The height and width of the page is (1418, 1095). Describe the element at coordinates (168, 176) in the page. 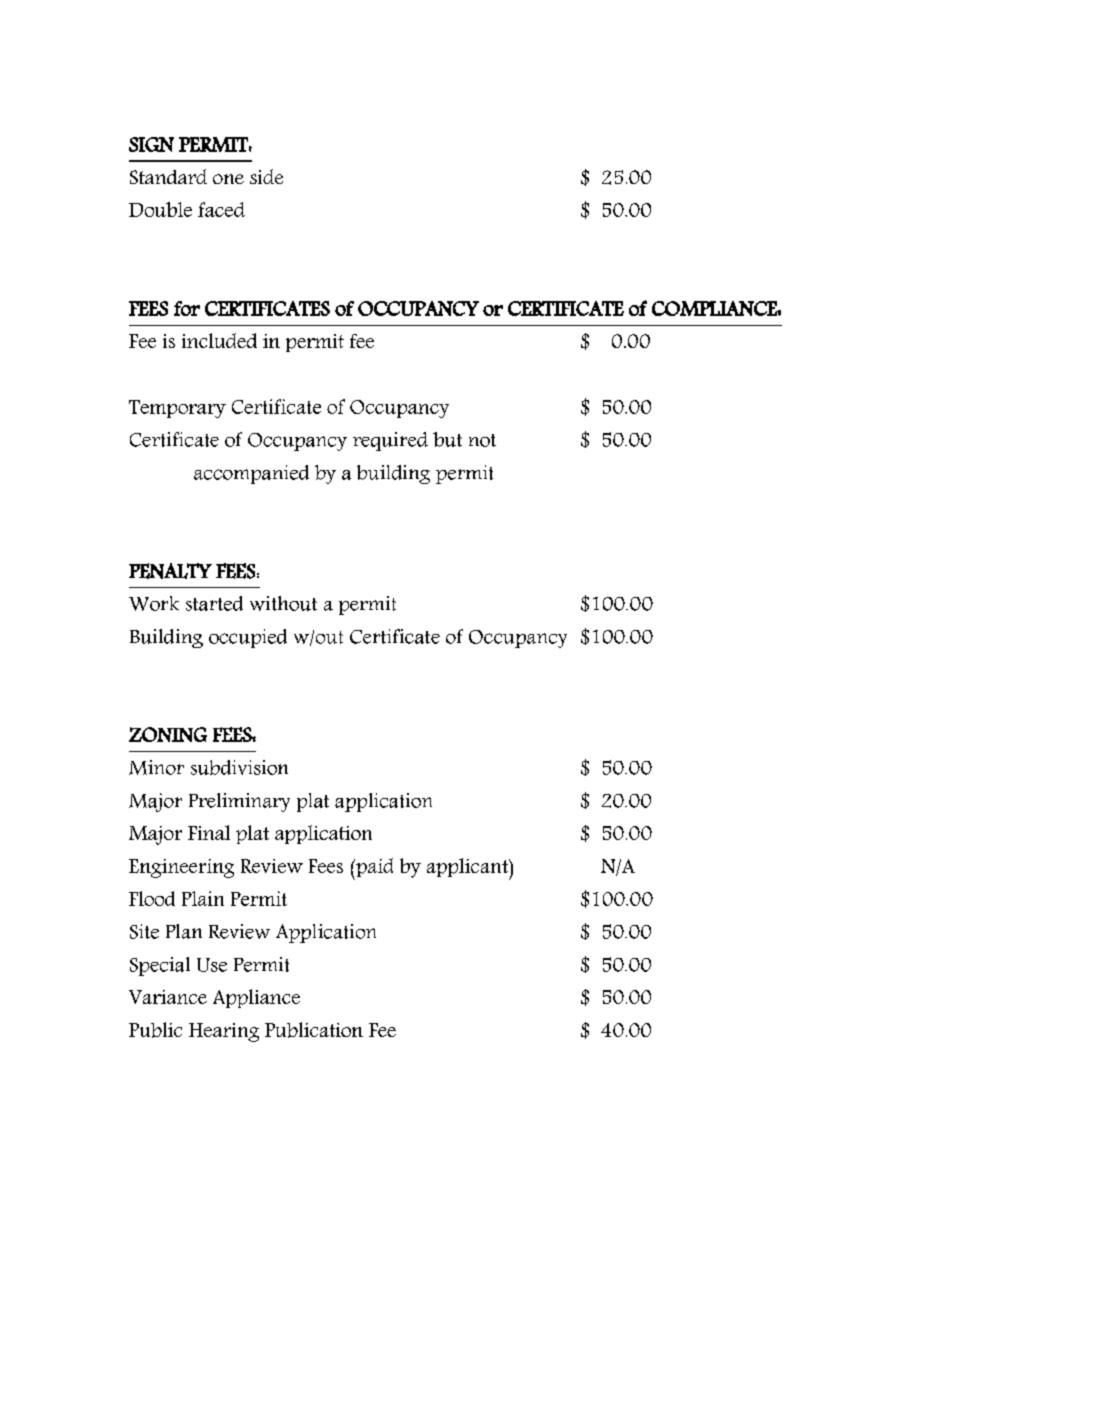

I see `Standard` at that location.
